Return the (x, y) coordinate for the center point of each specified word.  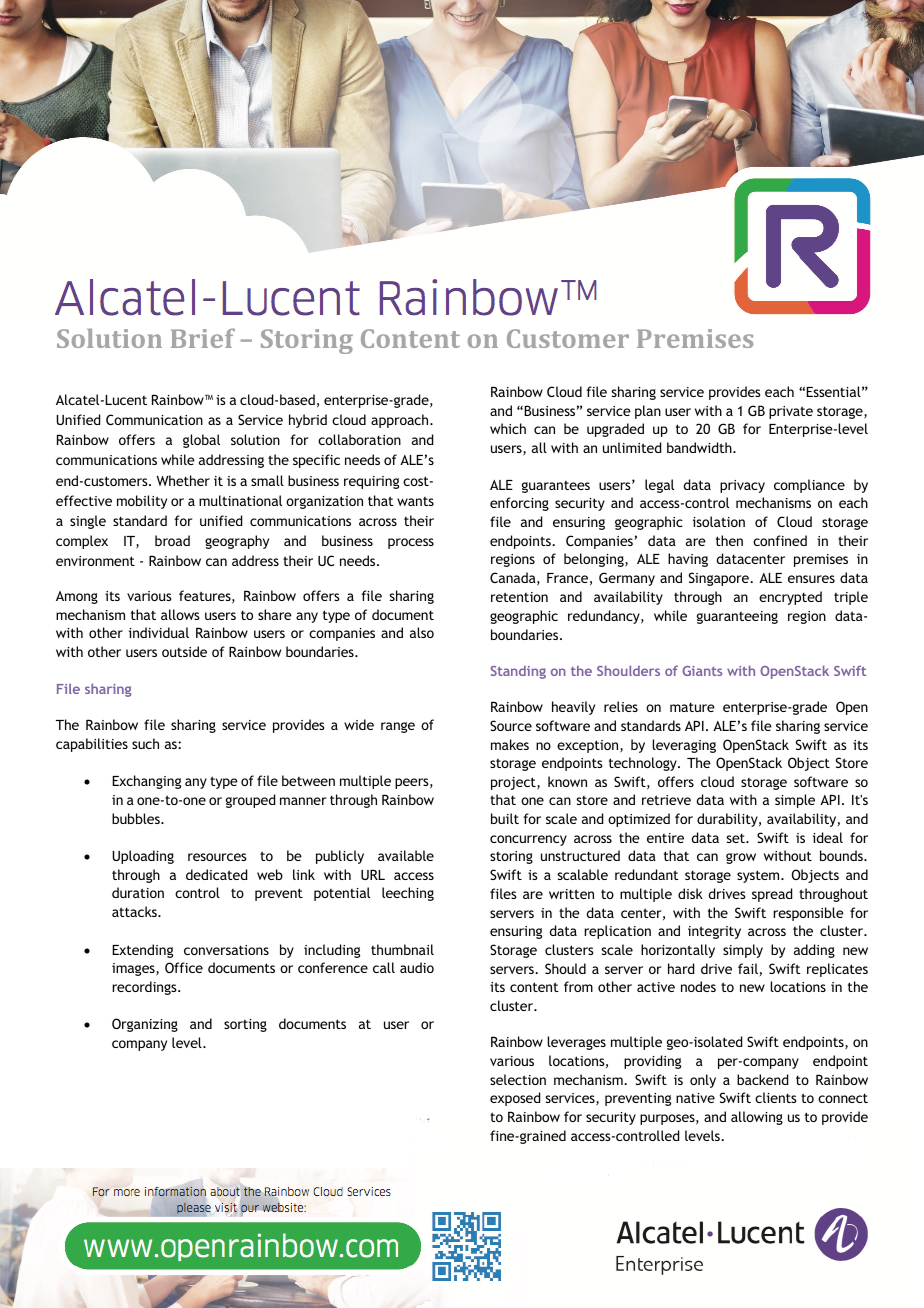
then (729, 540)
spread (772, 895)
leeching (408, 894)
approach (401, 421)
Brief (203, 338)
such (145, 743)
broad (172, 540)
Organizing (145, 1025)
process (411, 543)
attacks (135, 911)
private (791, 412)
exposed (515, 1099)
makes (510, 744)
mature (692, 707)
